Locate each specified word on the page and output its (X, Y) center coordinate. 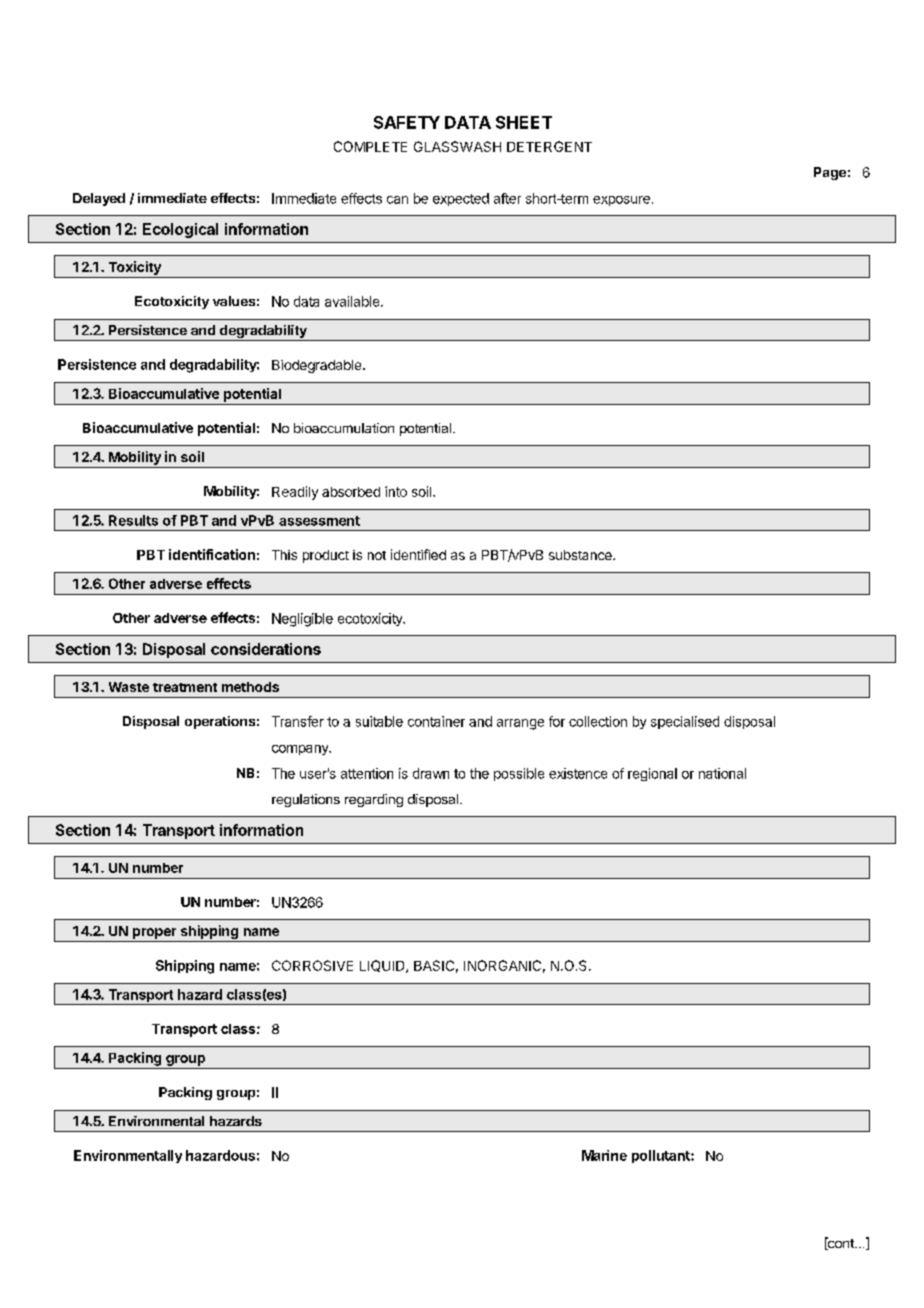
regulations (306, 800)
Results (133, 520)
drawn (431, 773)
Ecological (180, 230)
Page (830, 173)
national (722, 773)
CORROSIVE (312, 965)
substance (581, 555)
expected (461, 199)
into (396, 491)
